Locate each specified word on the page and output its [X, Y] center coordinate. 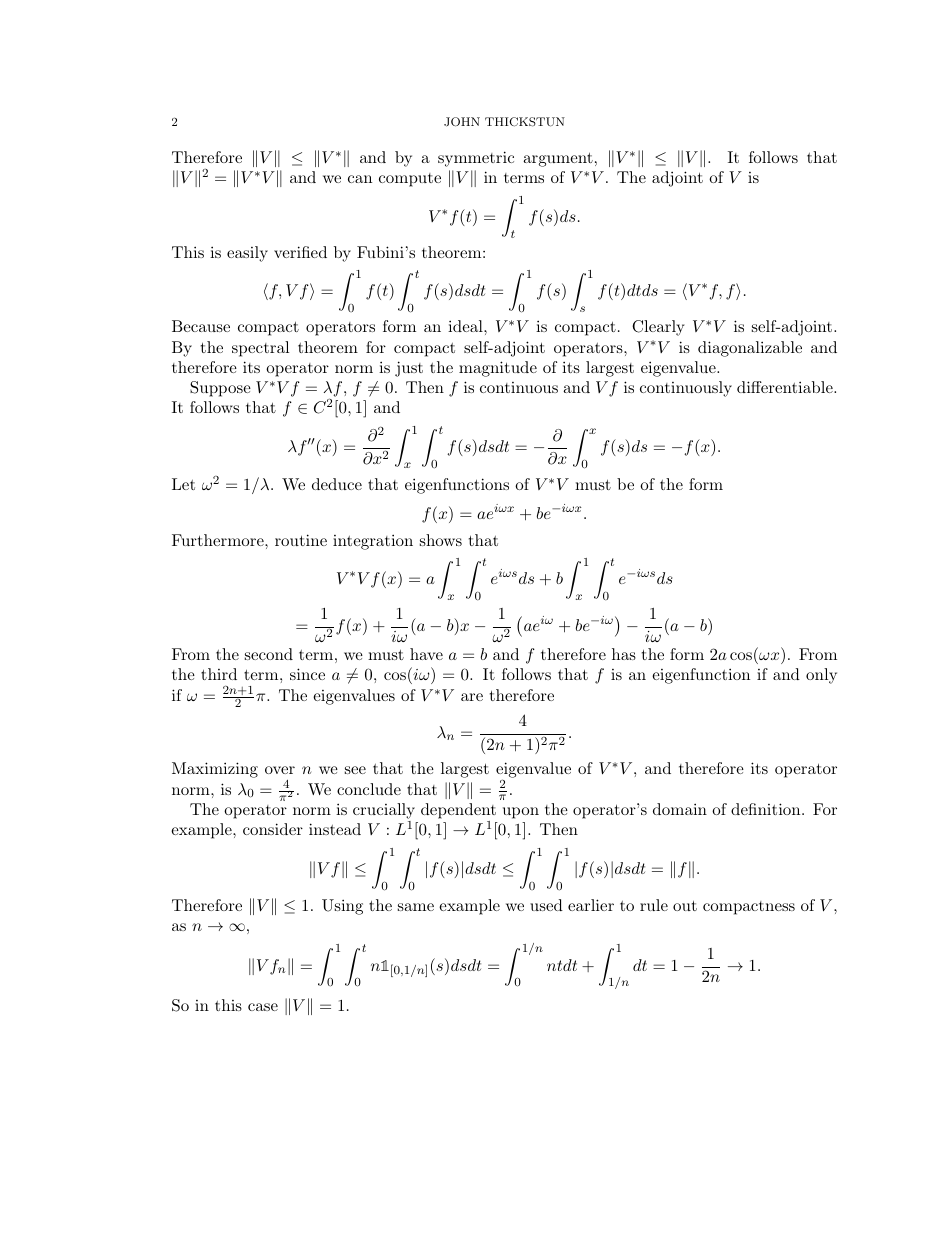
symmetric [476, 159]
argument [558, 159]
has [624, 654]
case [263, 1007]
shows [441, 540]
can [360, 179]
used [546, 905]
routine [301, 540]
